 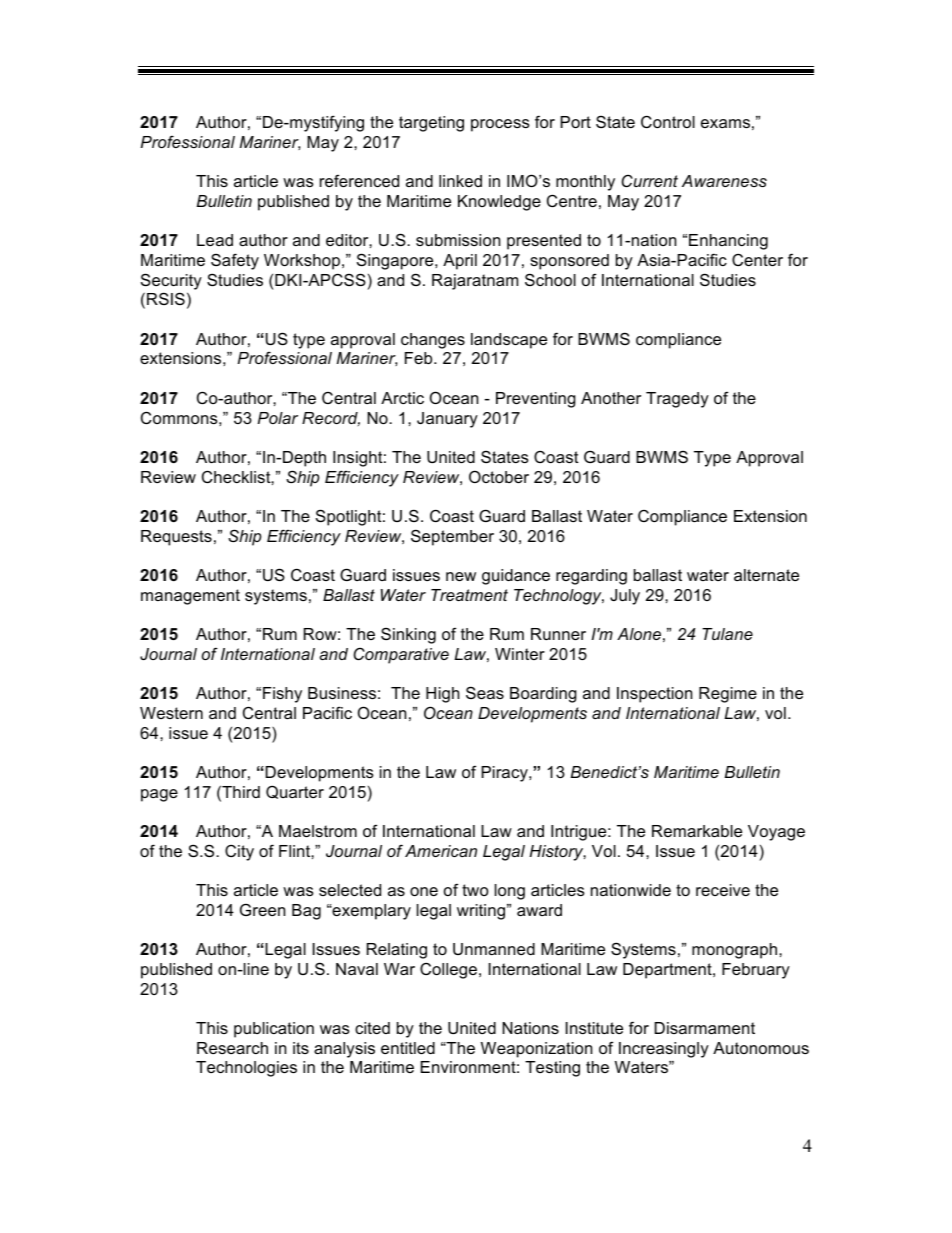 I want to click on Research, so click(x=232, y=1048).
